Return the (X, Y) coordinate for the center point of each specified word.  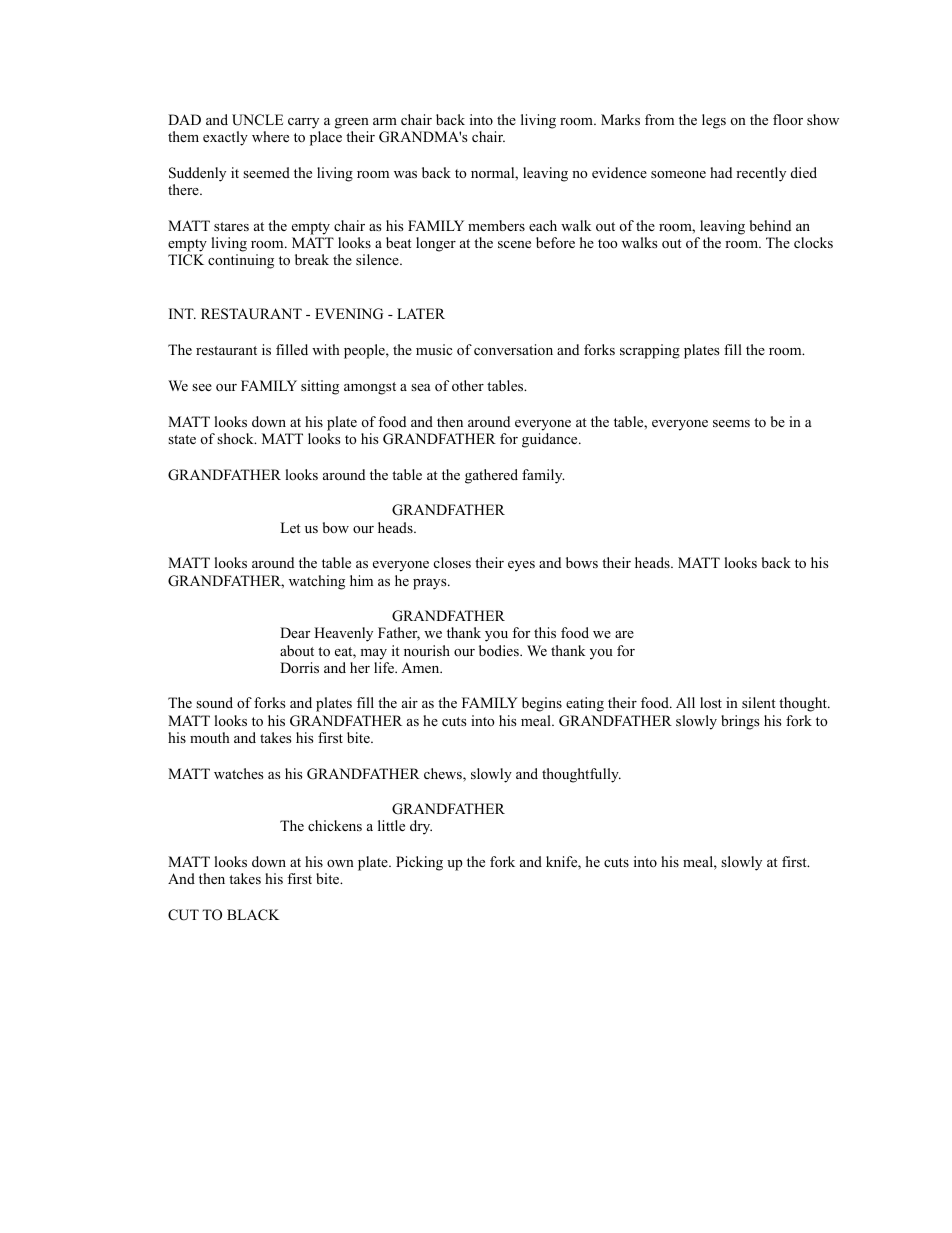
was (405, 174)
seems (731, 423)
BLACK (253, 915)
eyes (521, 566)
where (270, 136)
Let (290, 527)
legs (714, 121)
